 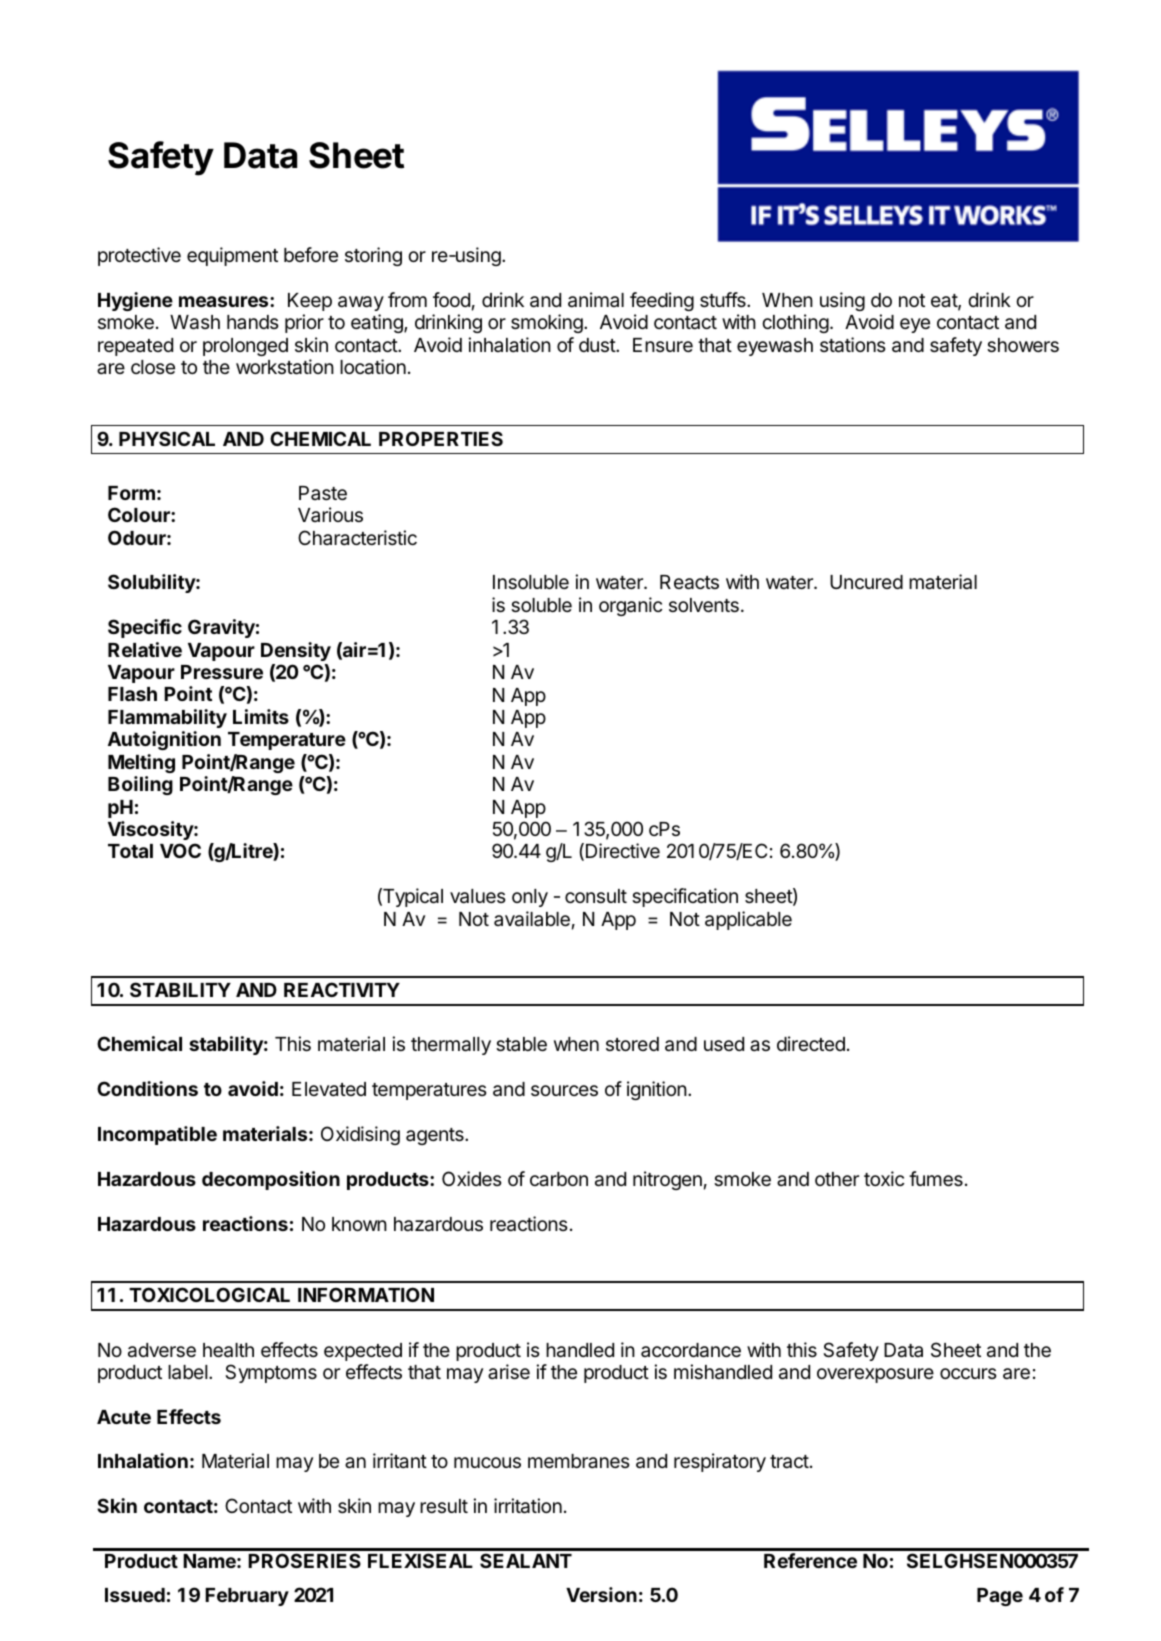 I want to click on available, so click(x=532, y=919).
